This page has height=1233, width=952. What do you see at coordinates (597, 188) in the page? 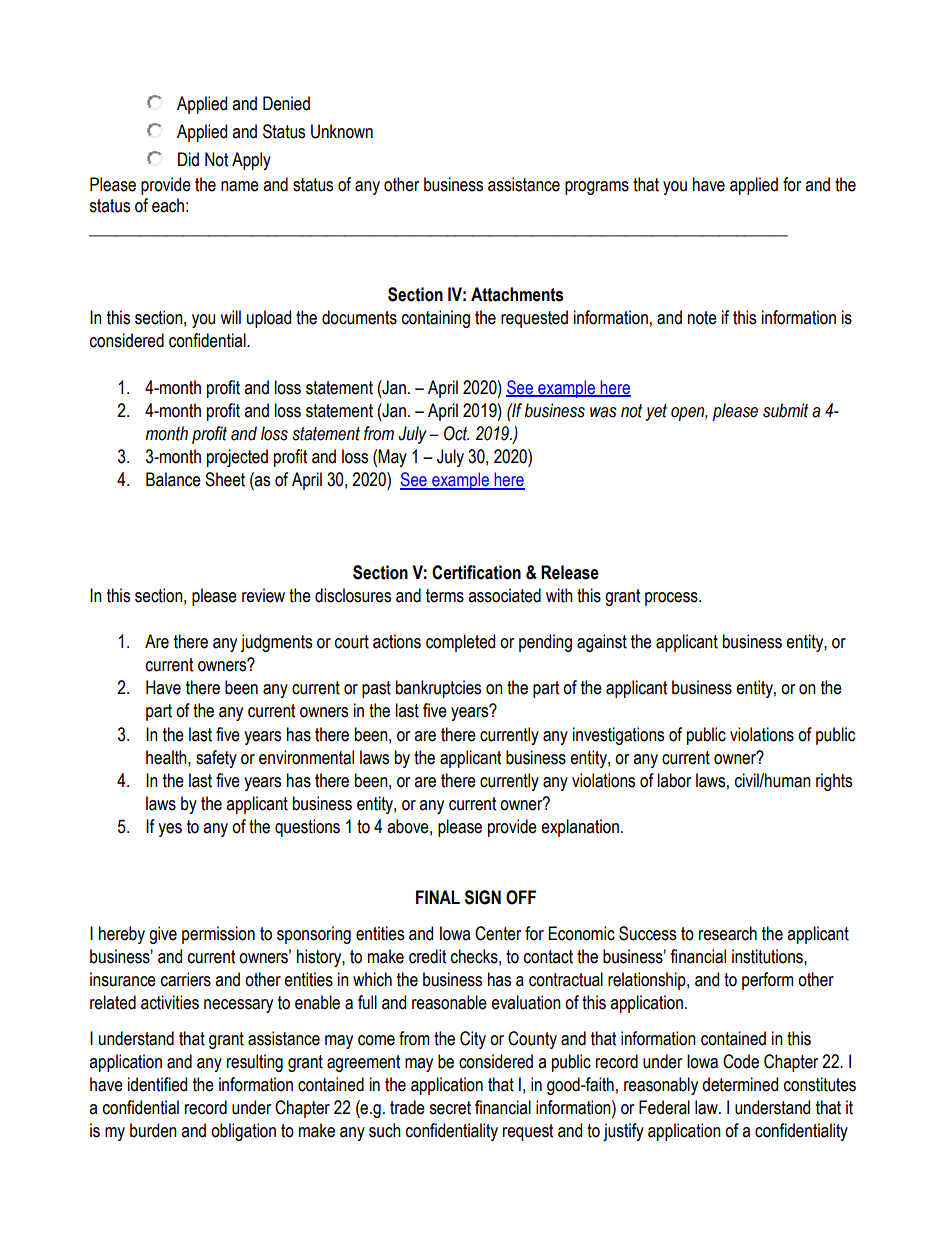
I see `programs` at bounding box center [597, 188].
